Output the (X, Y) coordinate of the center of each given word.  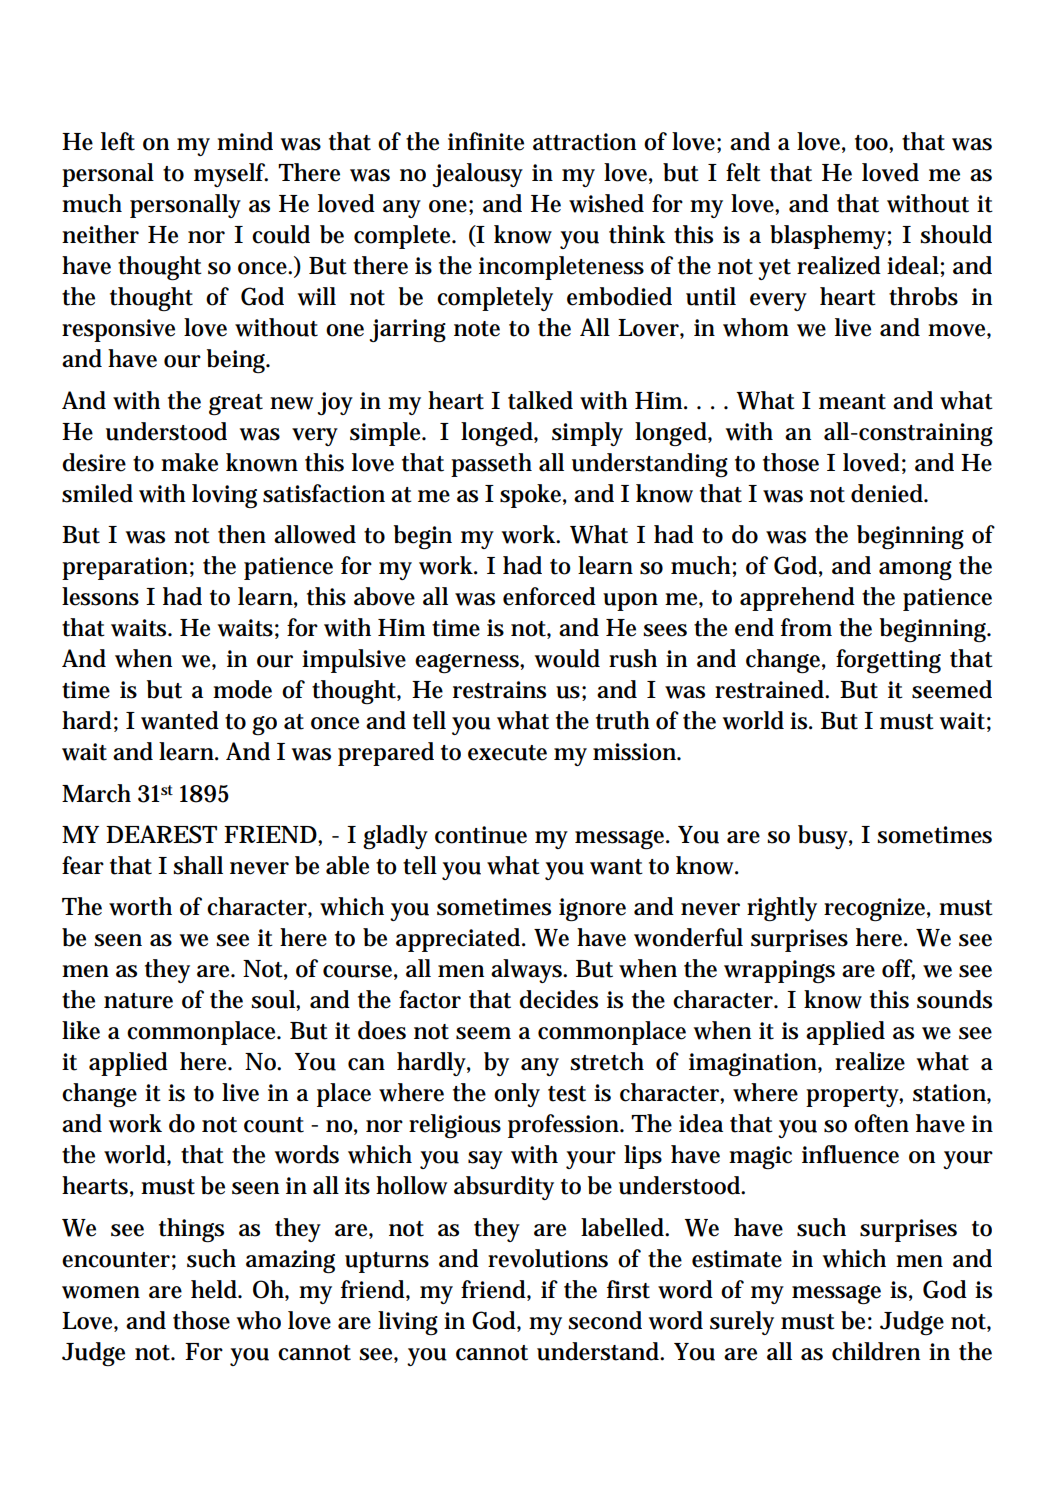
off (898, 969)
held (215, 1289)
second (605, 1320)
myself (231, 175)
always (528, 971)
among (915, 571)
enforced (549, 596)
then (242, 534)
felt (743, 172)
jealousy (478, 175)
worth (140, 906)
